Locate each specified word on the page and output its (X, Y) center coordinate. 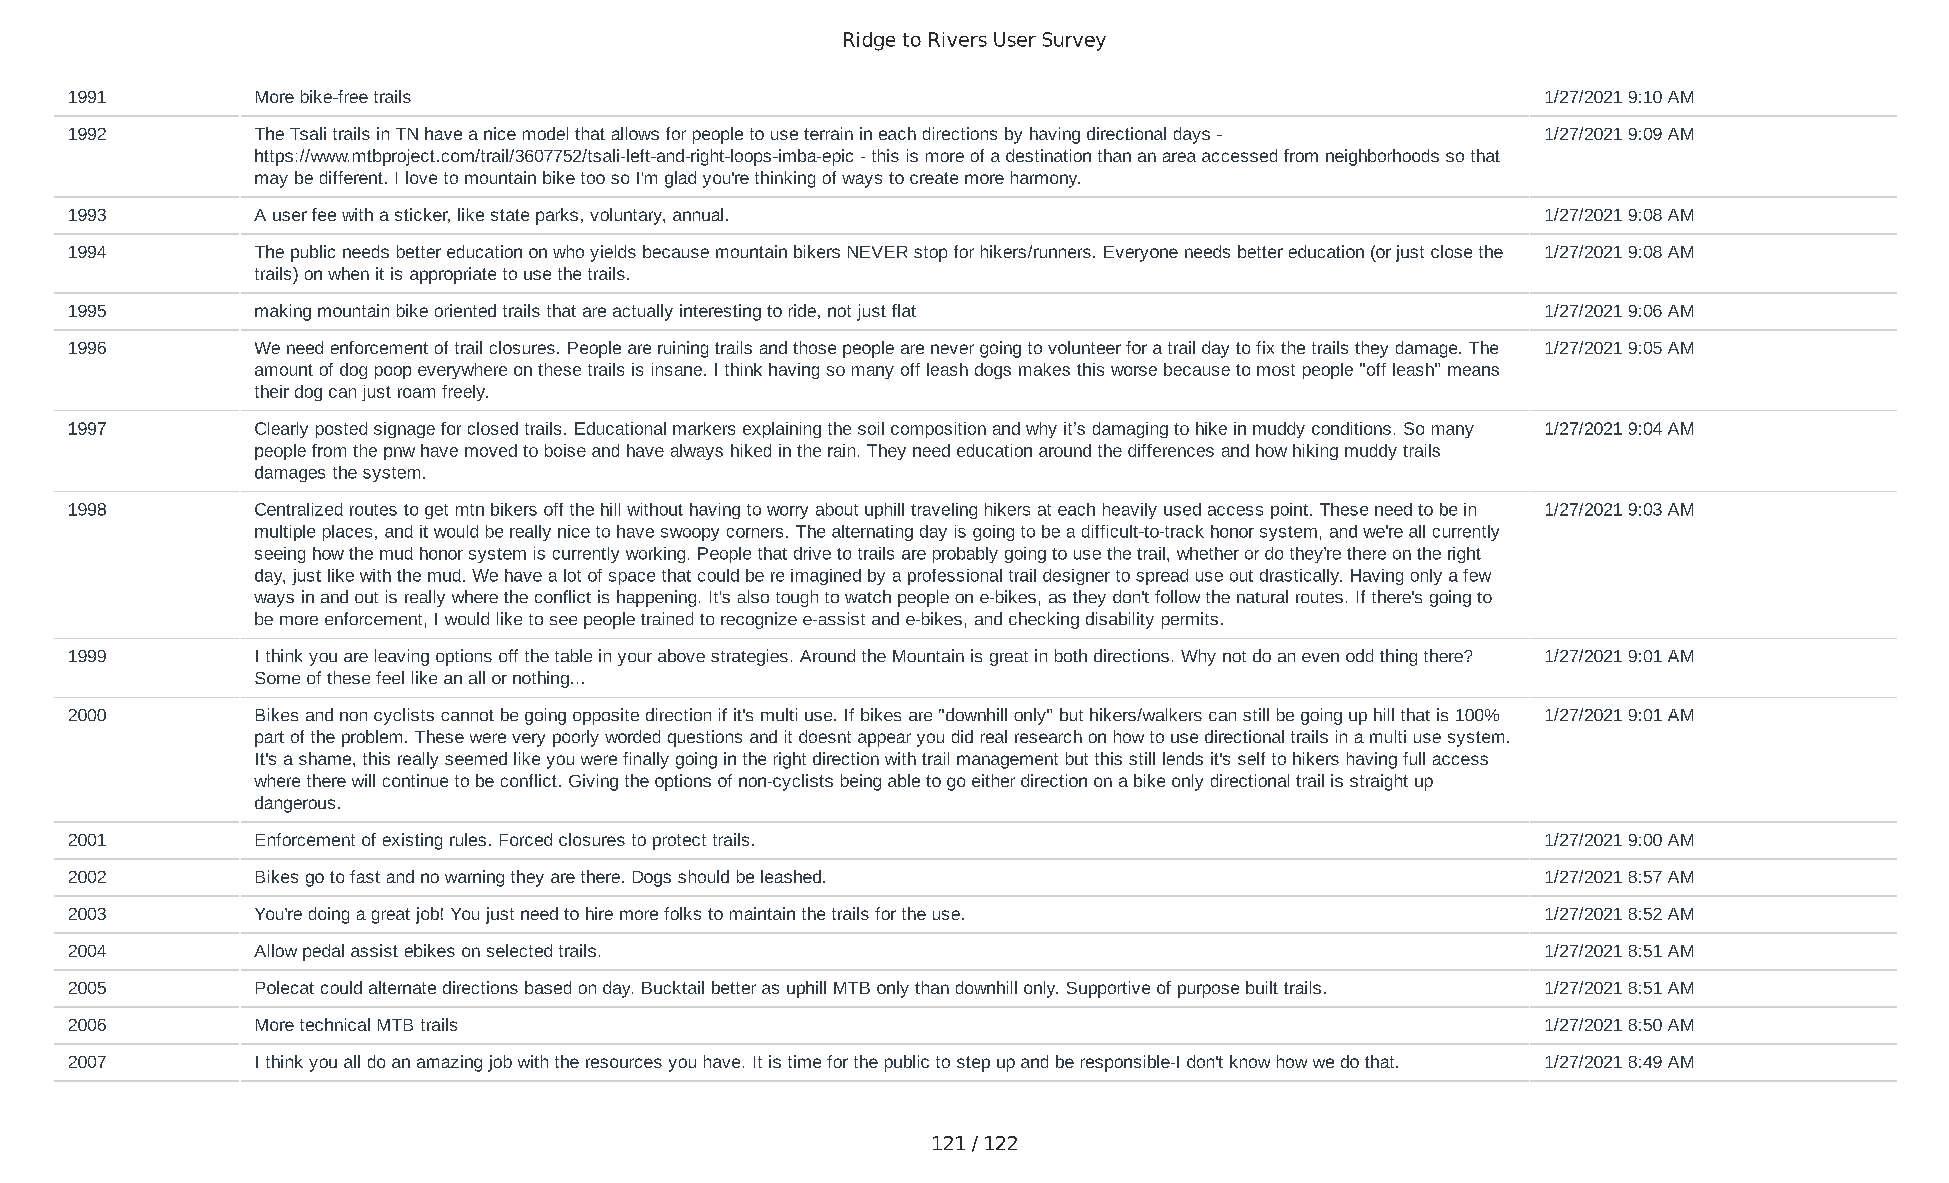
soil (871, 428)
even (1320, 657)
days (1192, 135)
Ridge (869, 41)
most (1276, 370)
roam (416, 393)
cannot (467, 715)
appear (884, 740)
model (545, 133)
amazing (449, 1063)
